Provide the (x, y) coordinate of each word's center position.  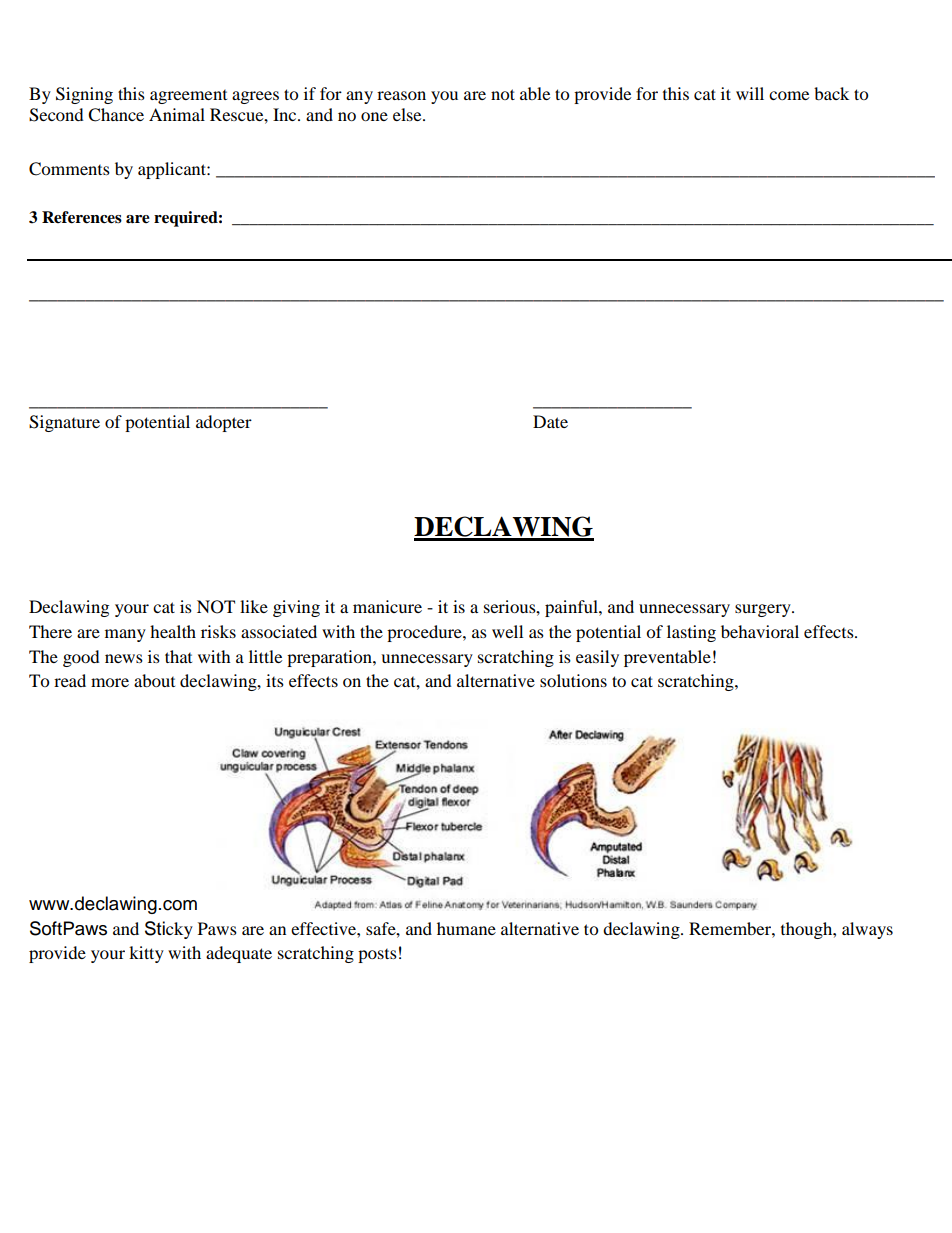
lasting (691, 633)
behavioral (760, 631)
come (789, 95)
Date (550, 421)
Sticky (169, 930)
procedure (425, 633)
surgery (764, 610)
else (408, 114)
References (82, 217)
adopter (224, 423)
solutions (573, 680)
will (750, 93)
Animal (177, 114)
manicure (387, 606)
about (154, 680)
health (173, 631)
